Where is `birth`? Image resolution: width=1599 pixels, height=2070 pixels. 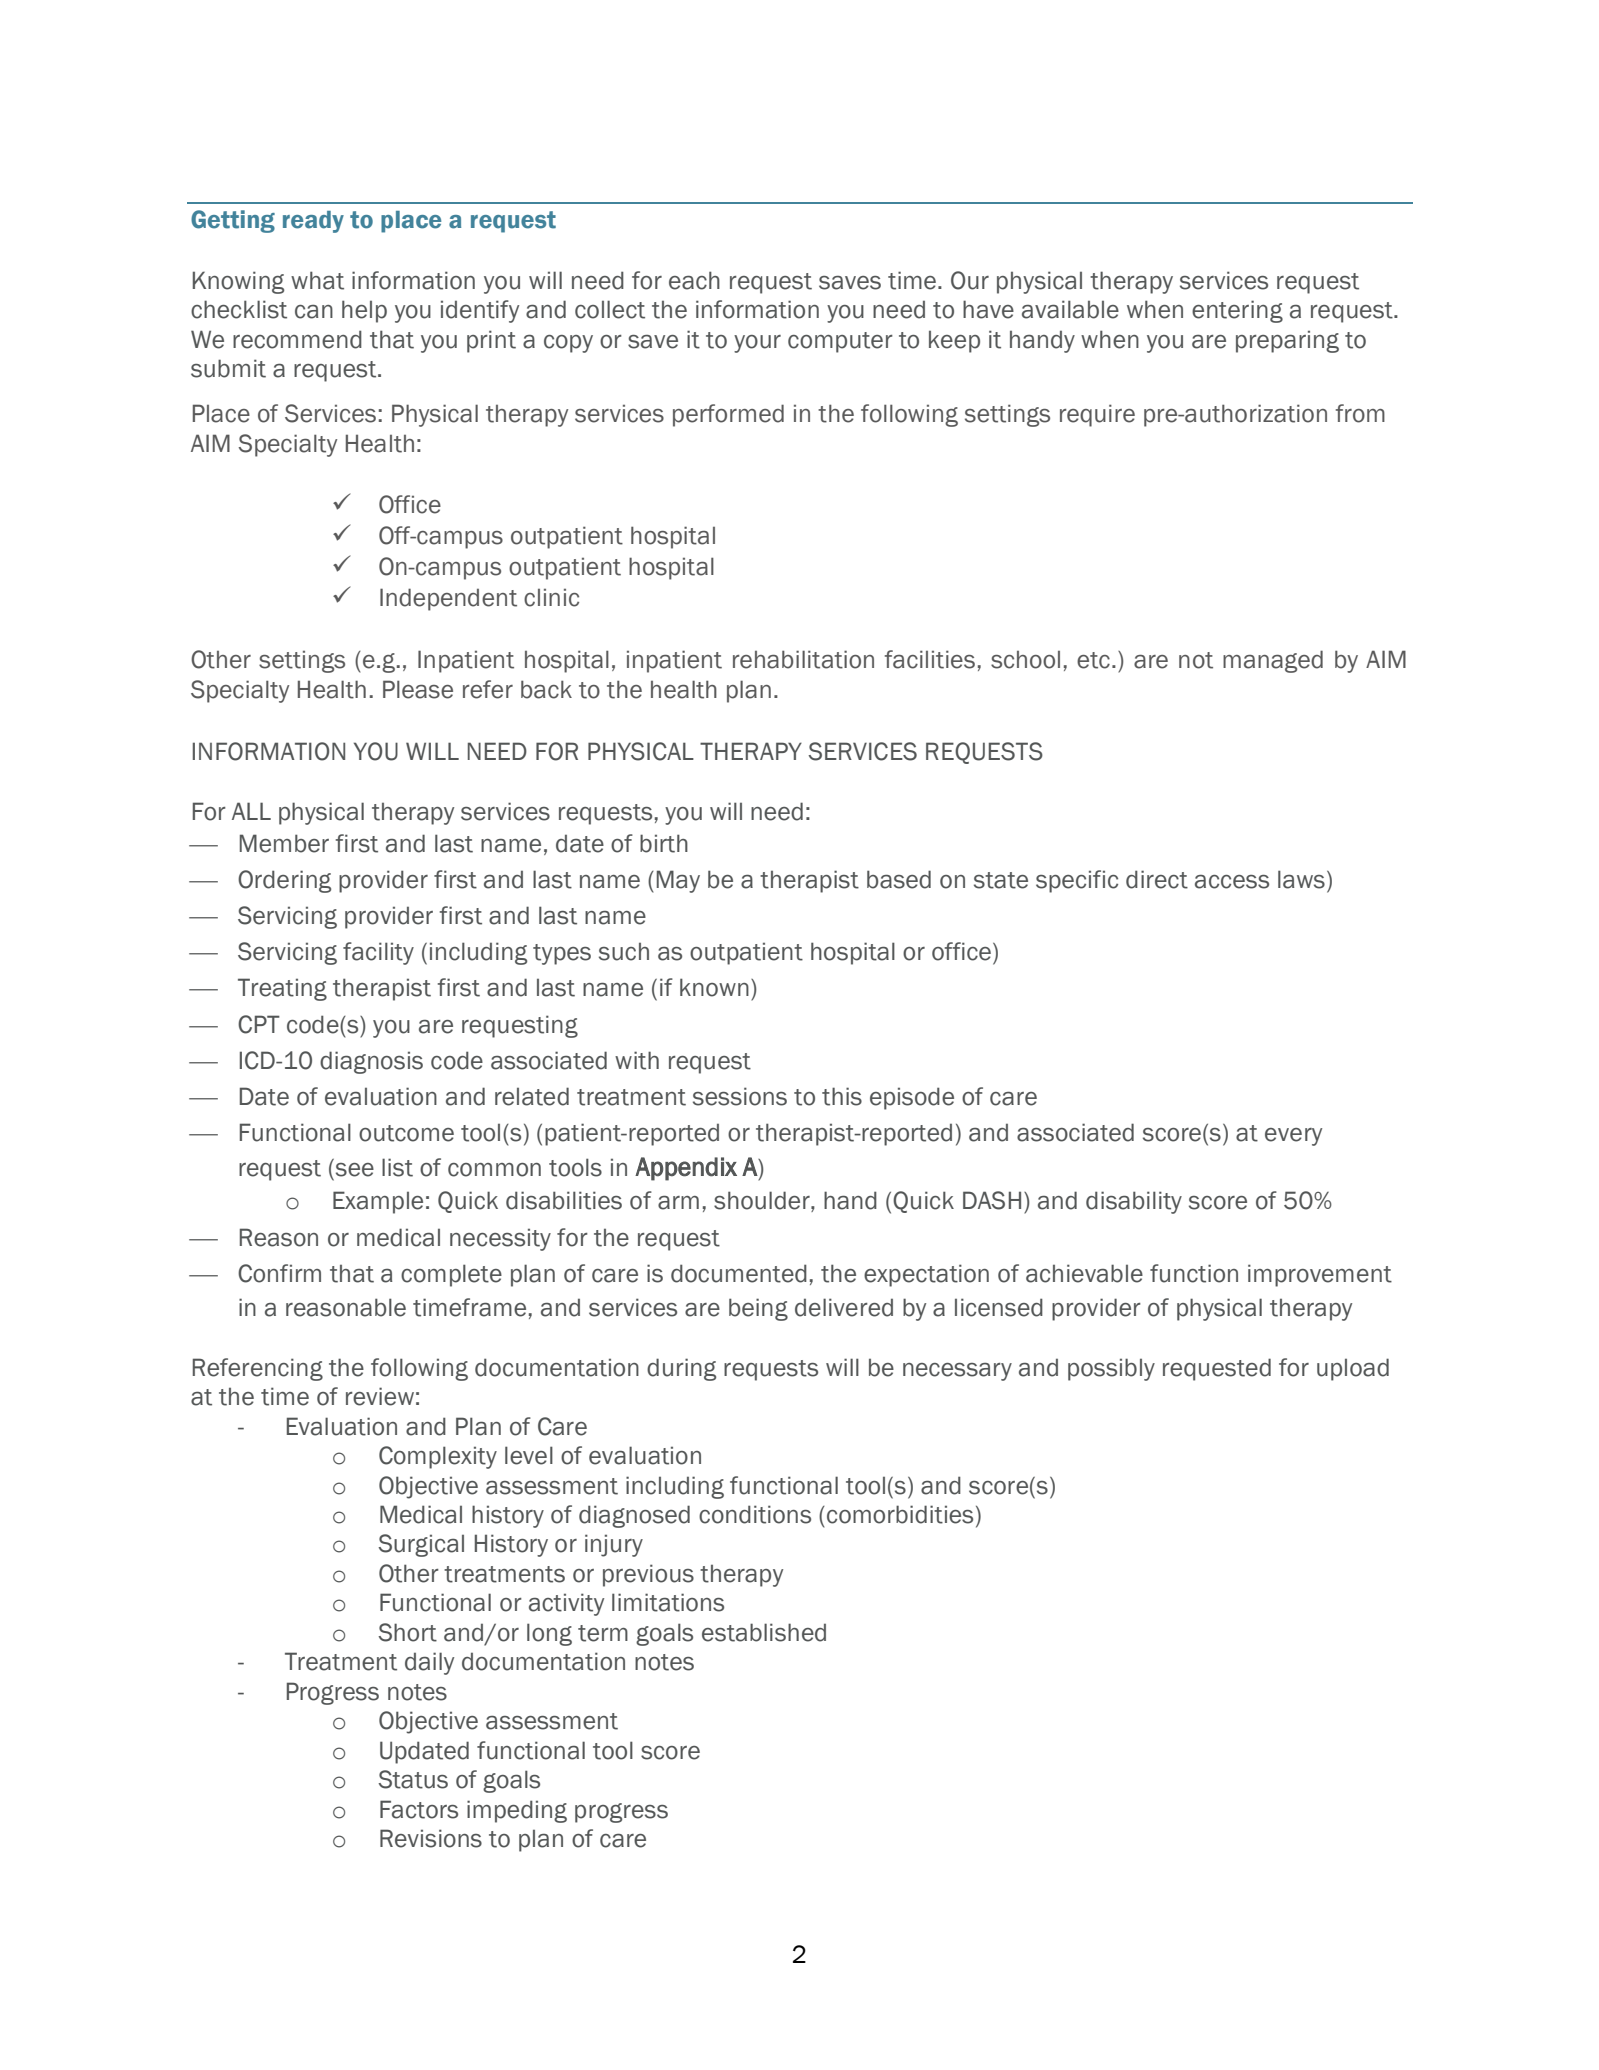
birth is located at coordinates (664, 843).
